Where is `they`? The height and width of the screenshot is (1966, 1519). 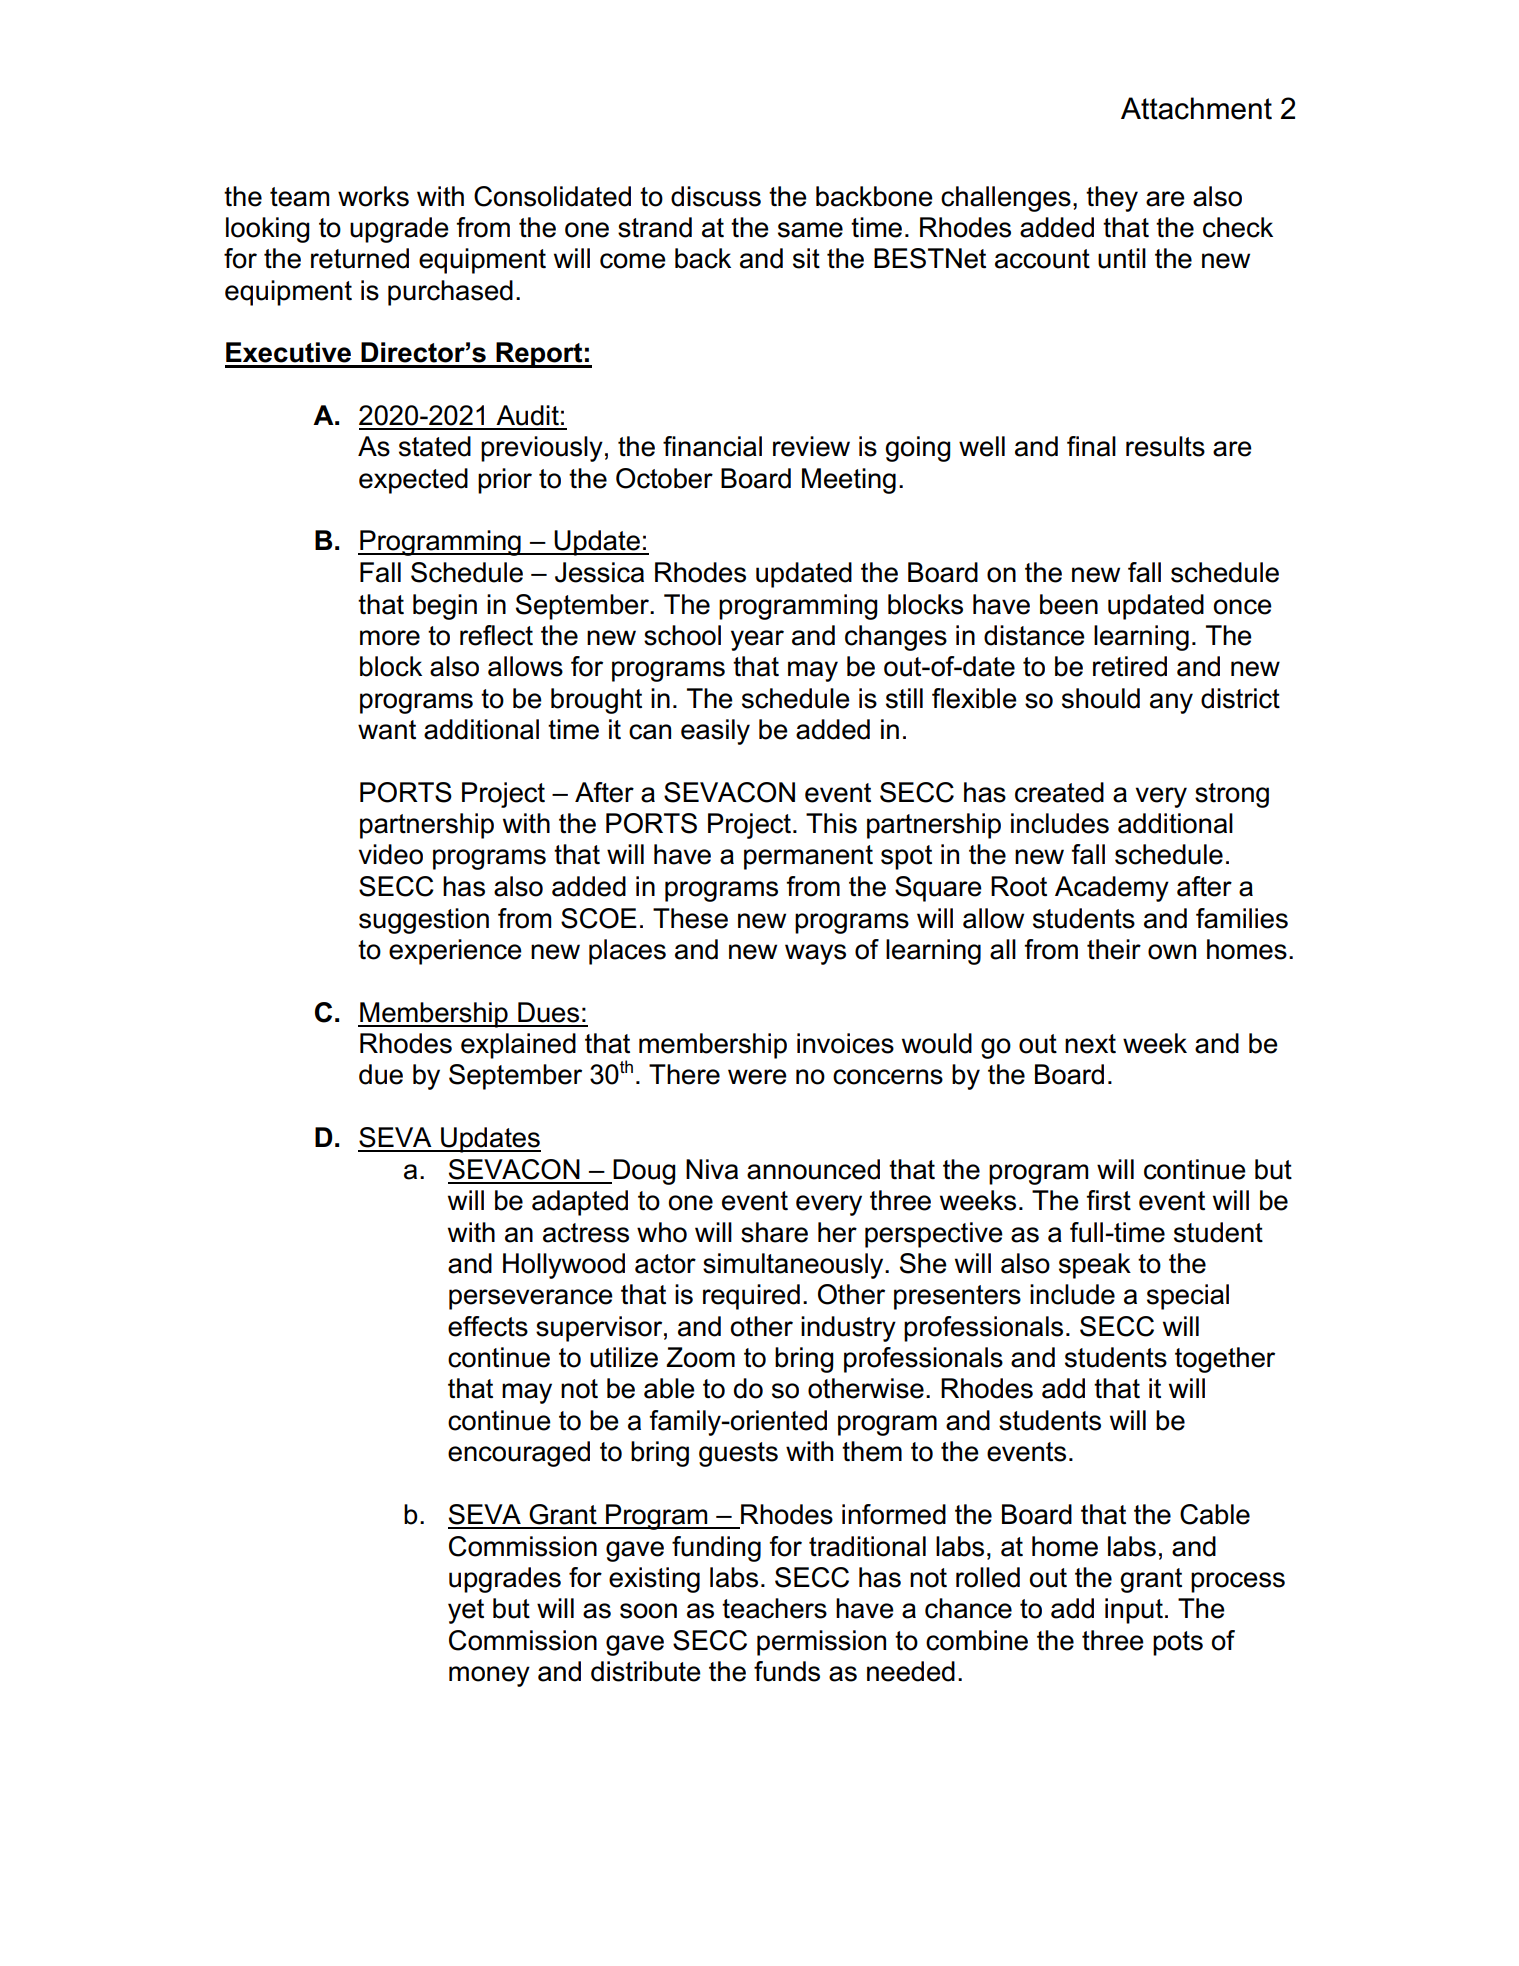
they is located at coordinates (1112, 199).
